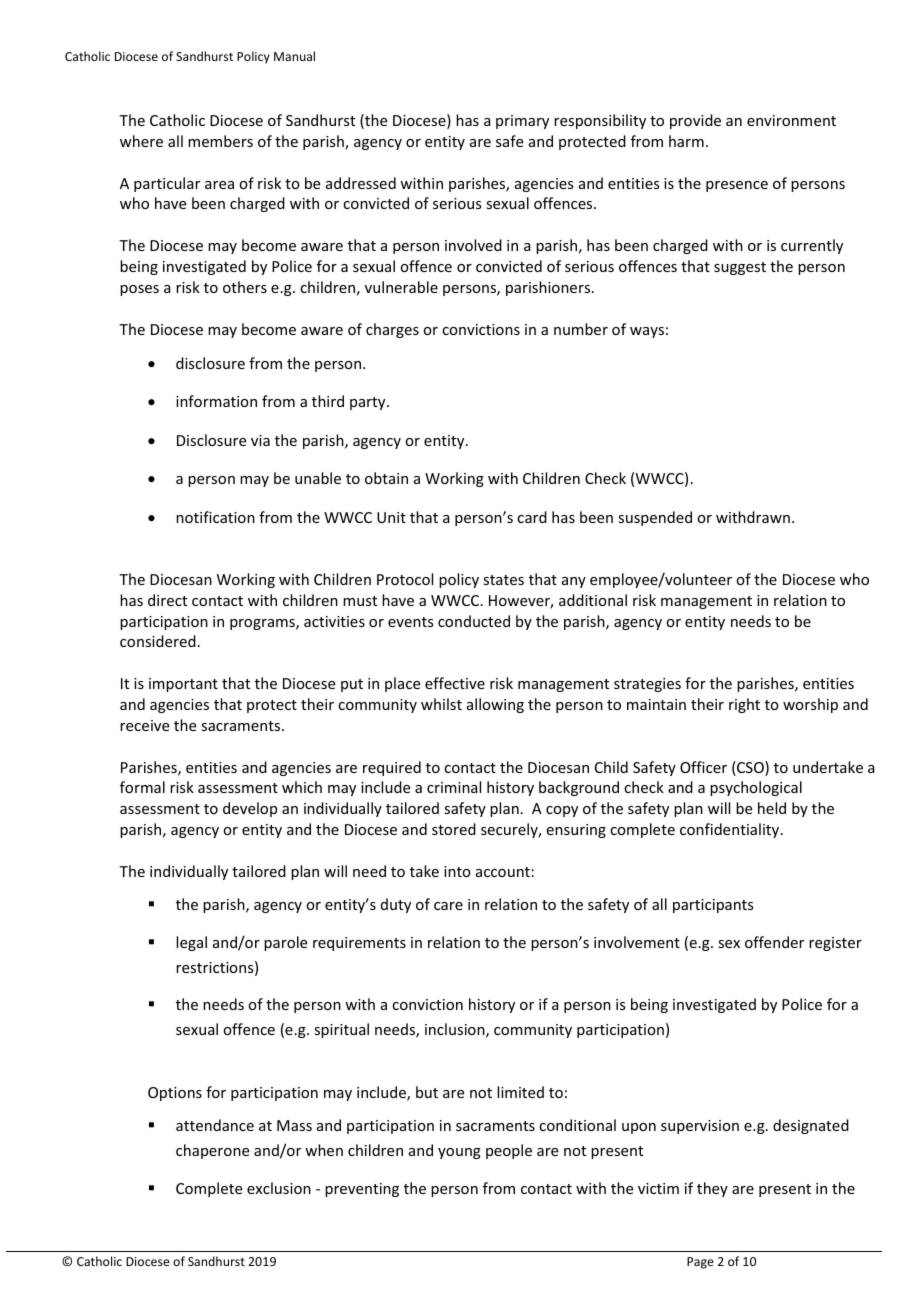 The height and width of the screenshot is (1309, 924). What do you see at coordinates (279, 1188) in the screenshot?
I see `exclusion` at bounding box center [279, 1188].
